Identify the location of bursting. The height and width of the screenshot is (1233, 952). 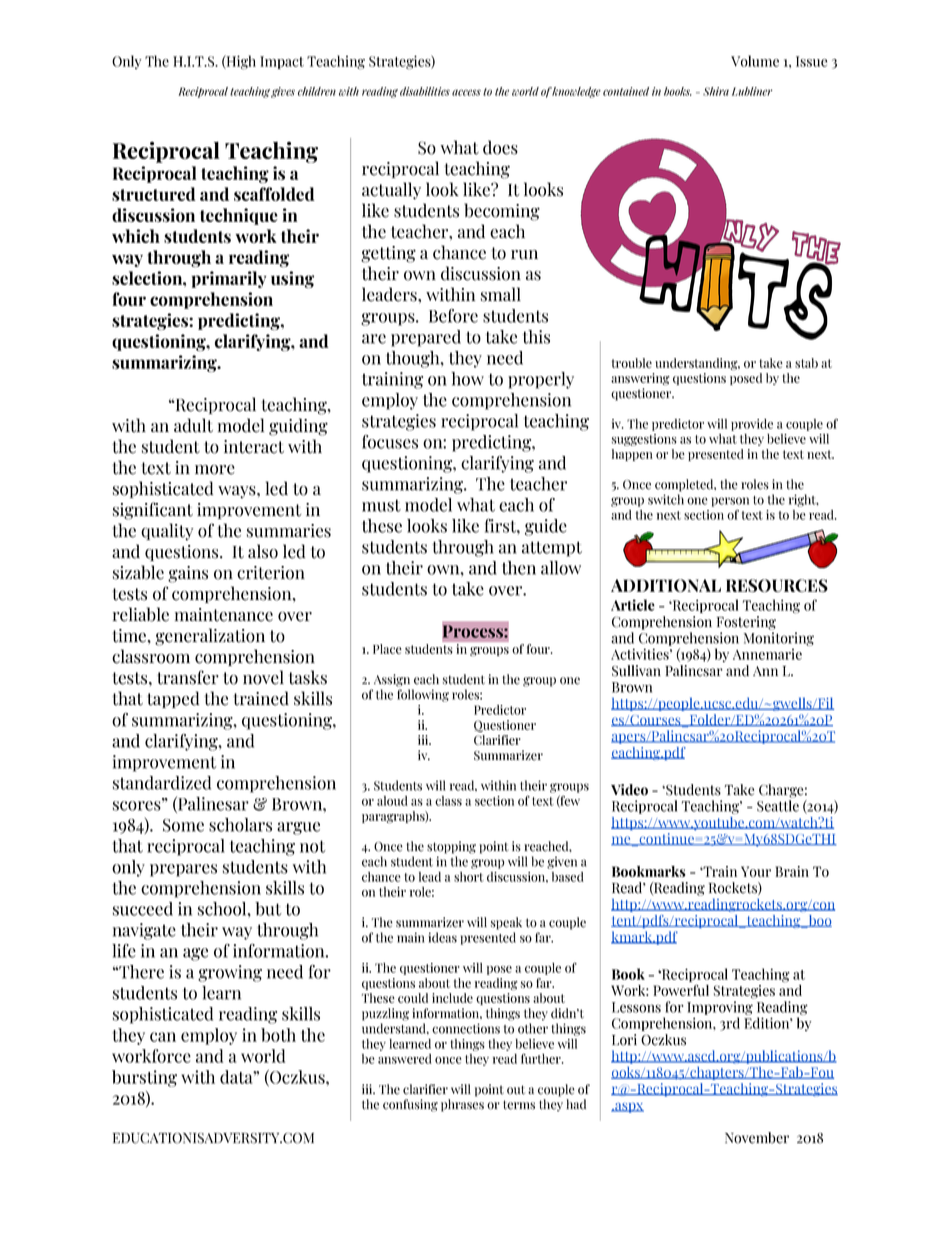
(144, 1078).
